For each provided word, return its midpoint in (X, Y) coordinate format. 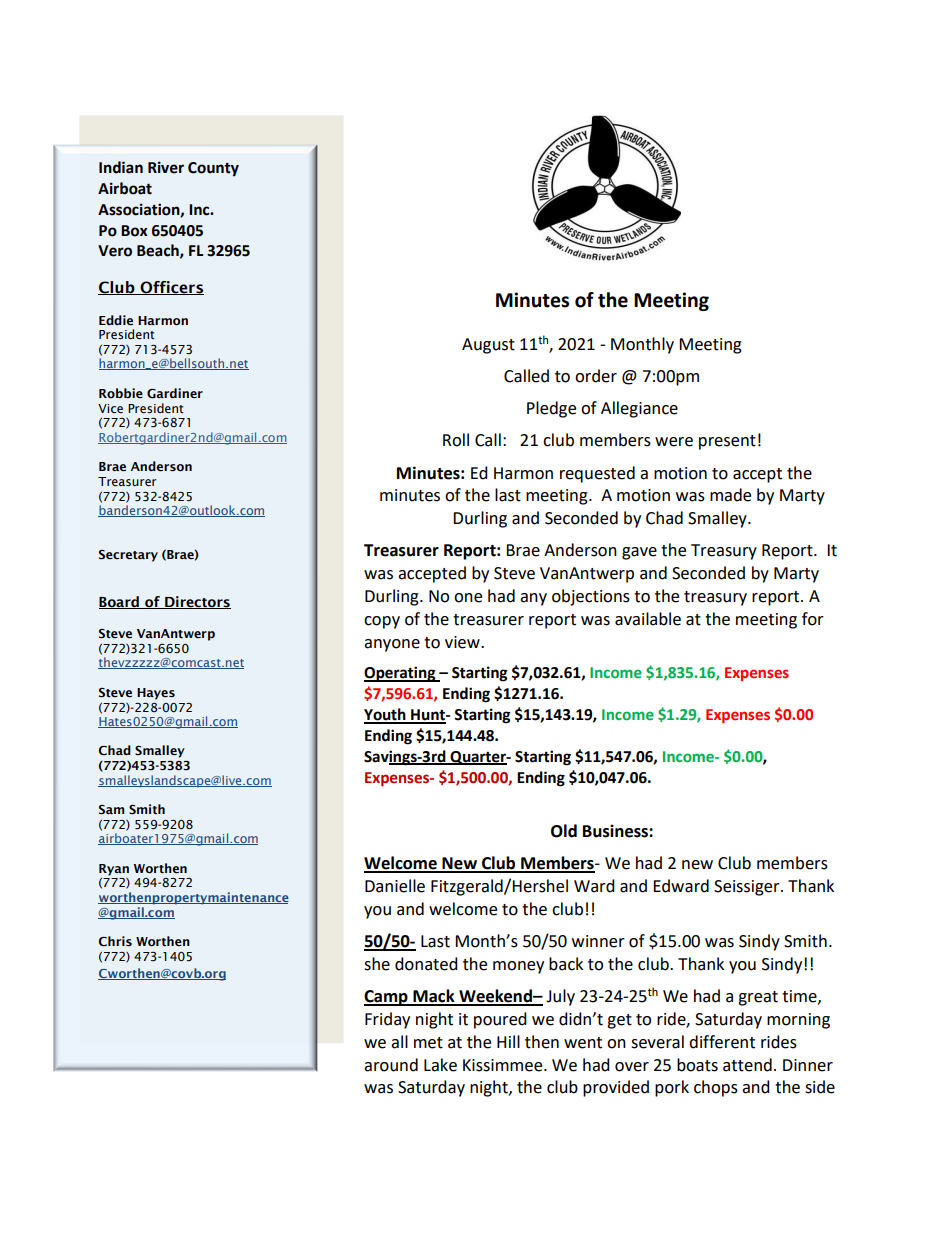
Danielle (395, 886)
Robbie (121, 393)
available (648, 619)
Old (564, 831)
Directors (197, 602)
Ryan (114, 870)
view (463, 642)
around (391, 1065)
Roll (456, 440)
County (213, 169)
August (488, 346)
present (727, 442)
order (596, 376)
